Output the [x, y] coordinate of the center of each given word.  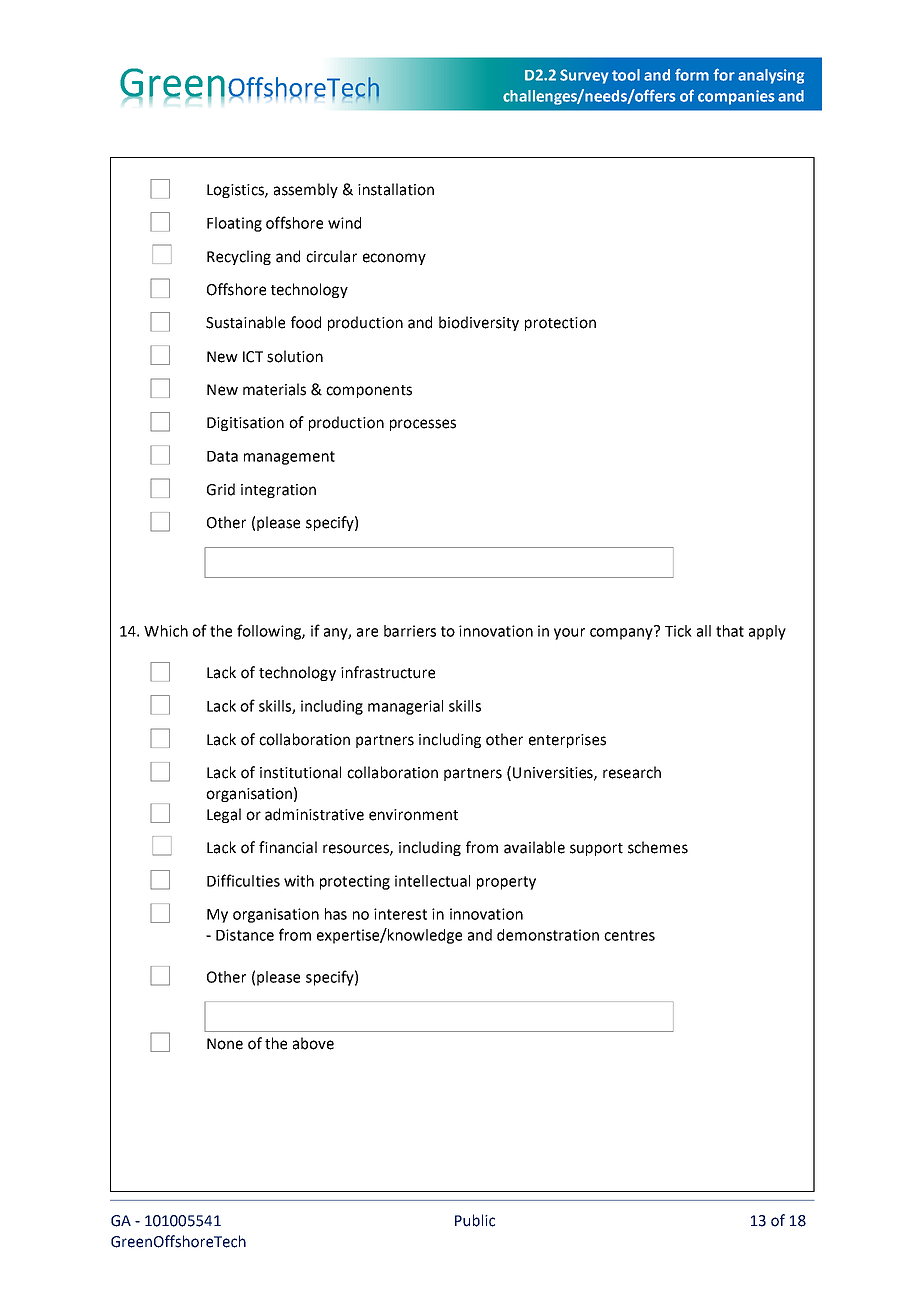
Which [166, 631]
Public [475, 1220]
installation [396, 189]
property [506, 883]
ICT [253, 357]
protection [560, 324]
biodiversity [479, 323]
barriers [410, 631]
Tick [678, 631]
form [692, 75]
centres [629, 935]
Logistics [236, 191]
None [225, 1044]
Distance [245, 935]
